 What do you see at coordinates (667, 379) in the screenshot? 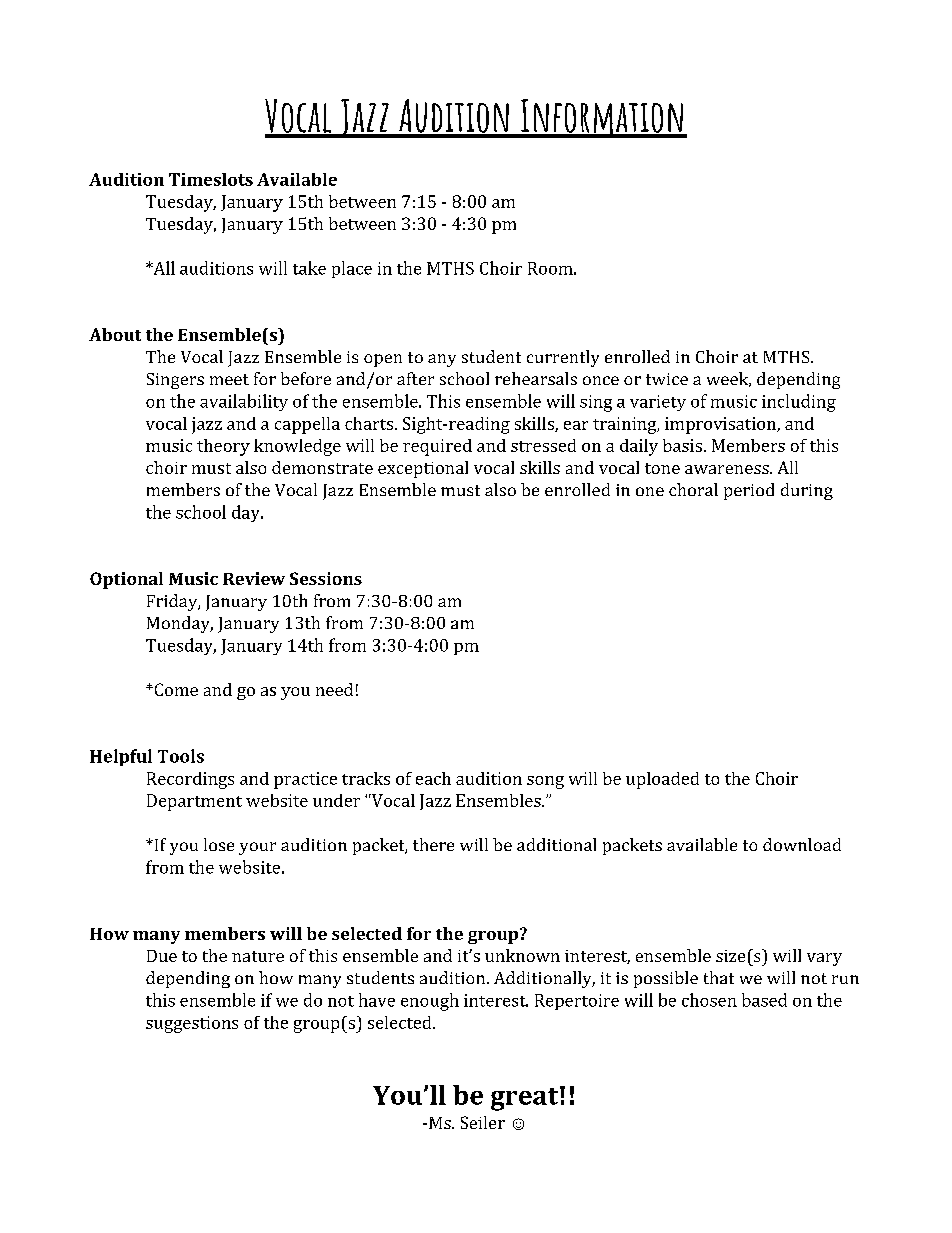
I see `twice` at bounding box center [667, 379].
